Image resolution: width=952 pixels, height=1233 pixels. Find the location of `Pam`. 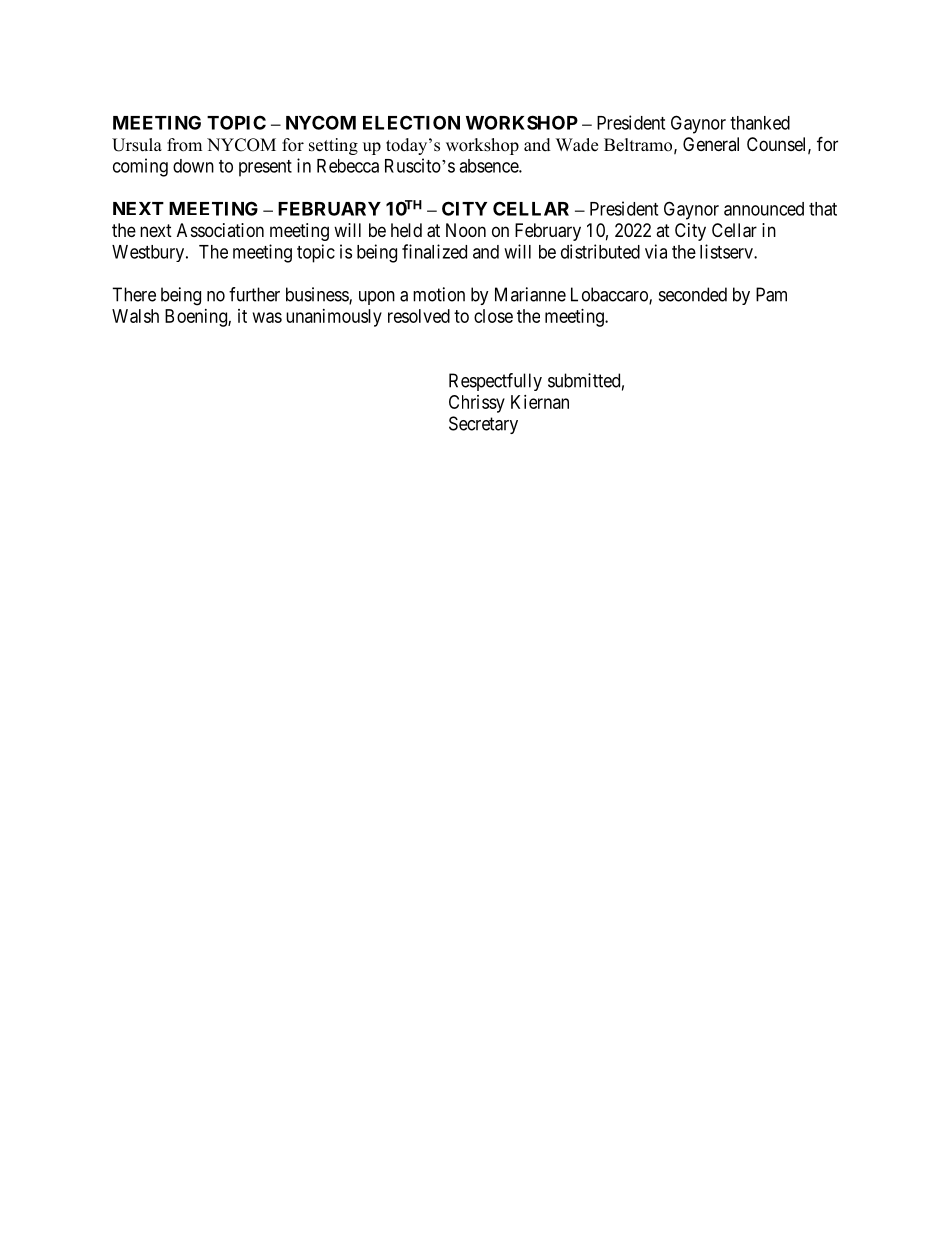

Pam is located at coordinates (771, 294).
